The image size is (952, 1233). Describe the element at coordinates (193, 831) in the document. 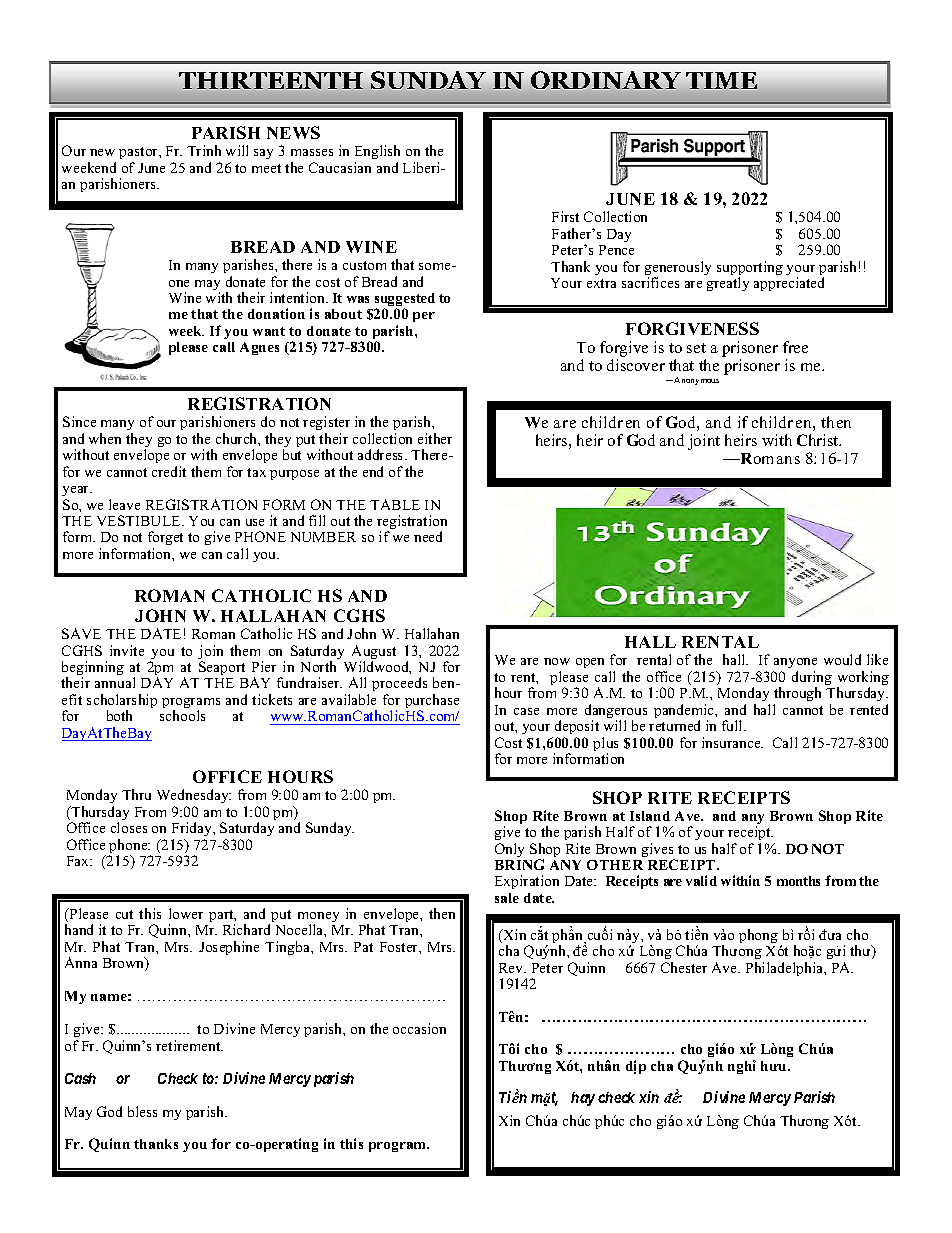

I see `Friday` at that location.
